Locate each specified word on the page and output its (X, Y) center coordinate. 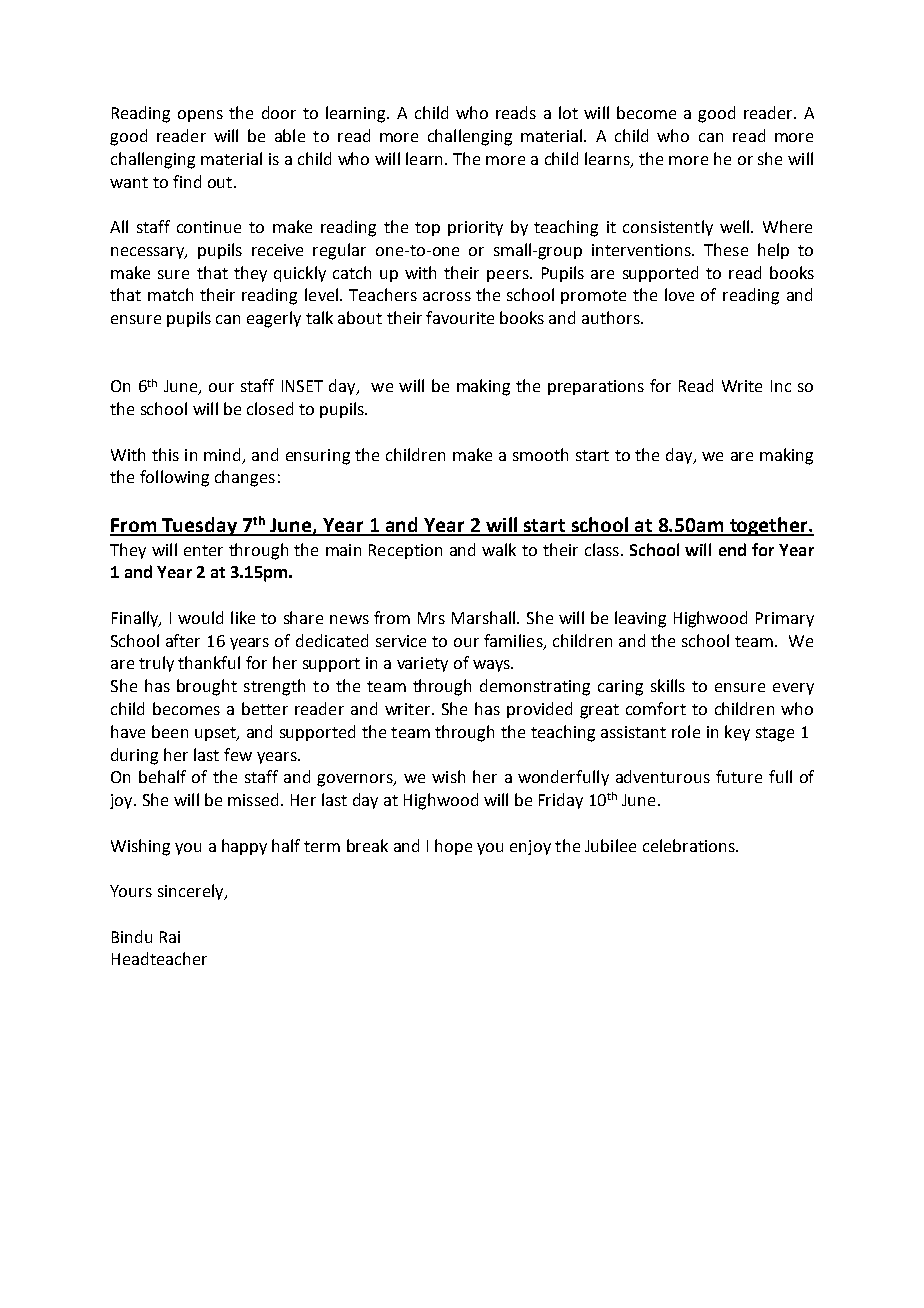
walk (499, 549)
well (736, 226)
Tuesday (199, 526)
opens (200, 116)
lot (568, 112)
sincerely (192, 892)
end (732, 549)
